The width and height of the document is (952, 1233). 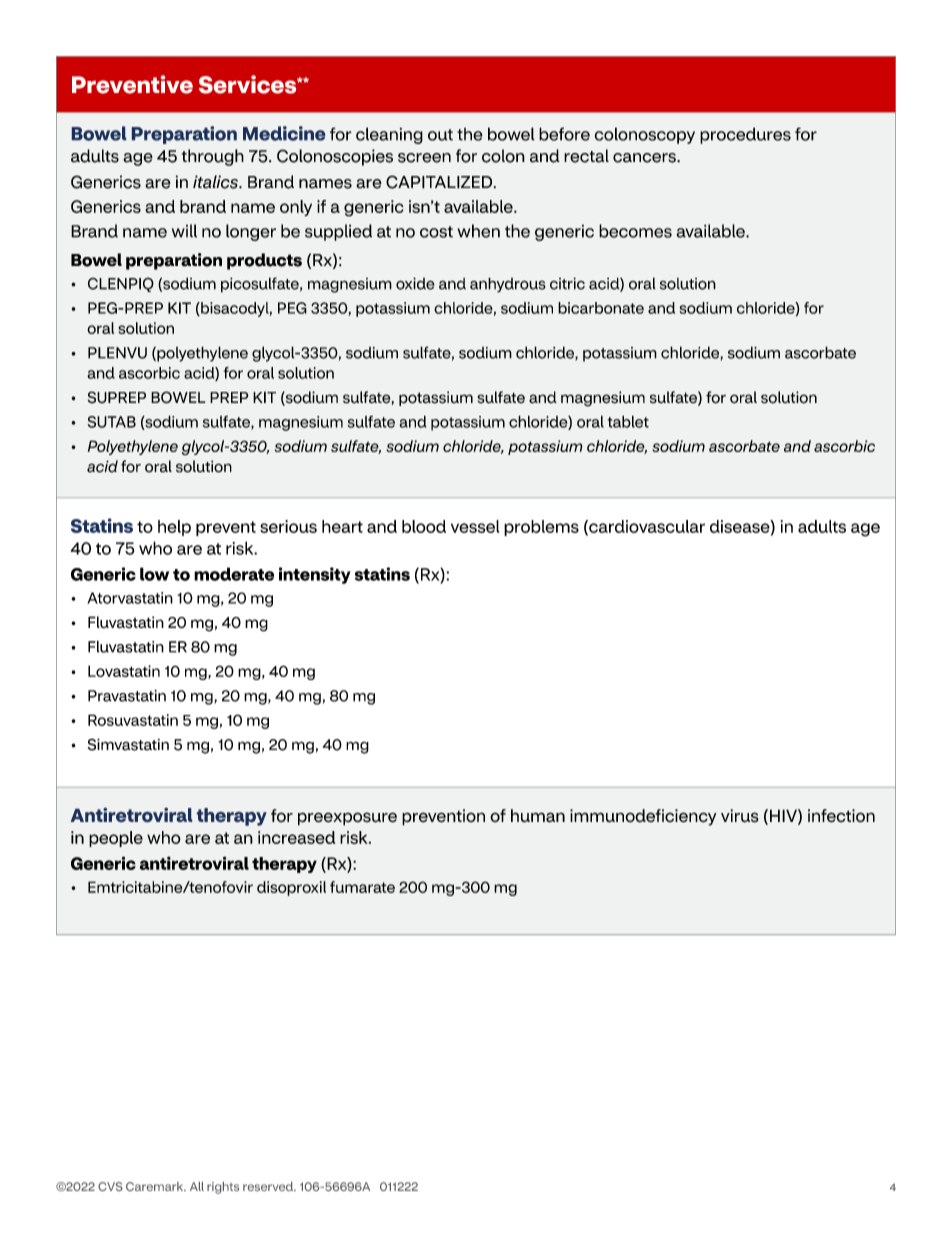 I want to click on through, so click(x=213, y=157).
